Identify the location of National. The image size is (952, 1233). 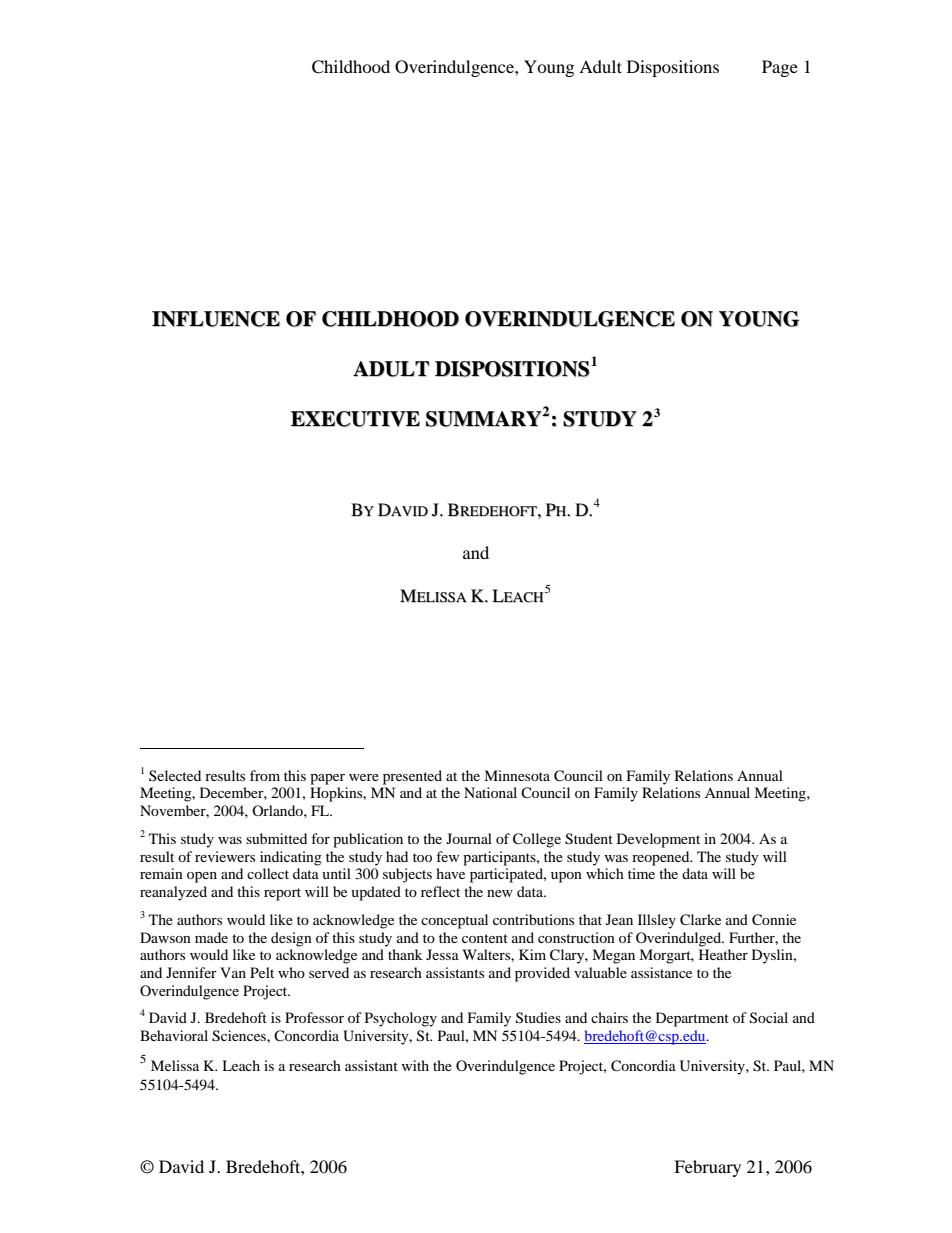
(490, 792).
